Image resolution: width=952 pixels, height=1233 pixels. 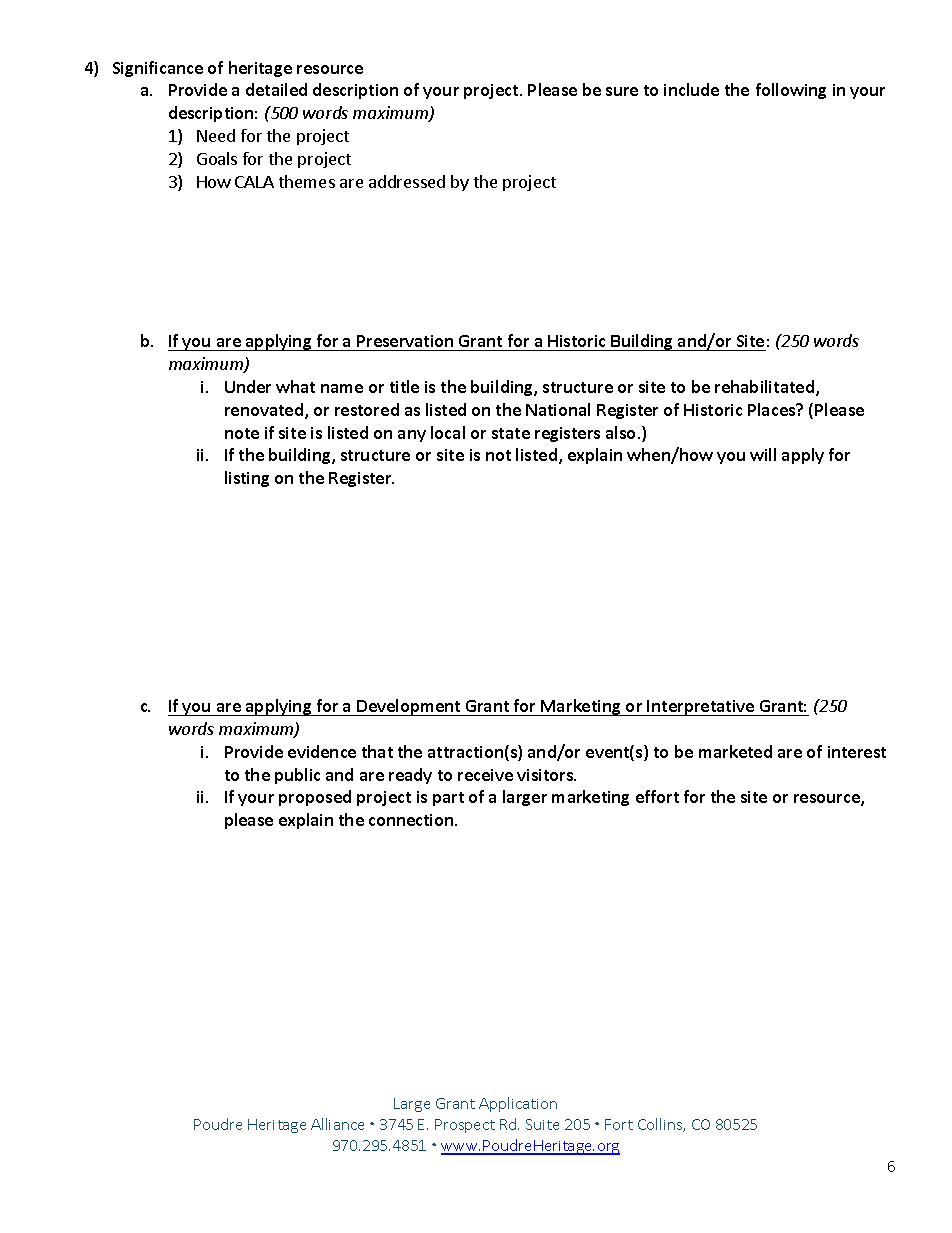 What do you see at coordinates (409, 707) in the screenshot?
I see `Development` at bounding box center [409, 707].
